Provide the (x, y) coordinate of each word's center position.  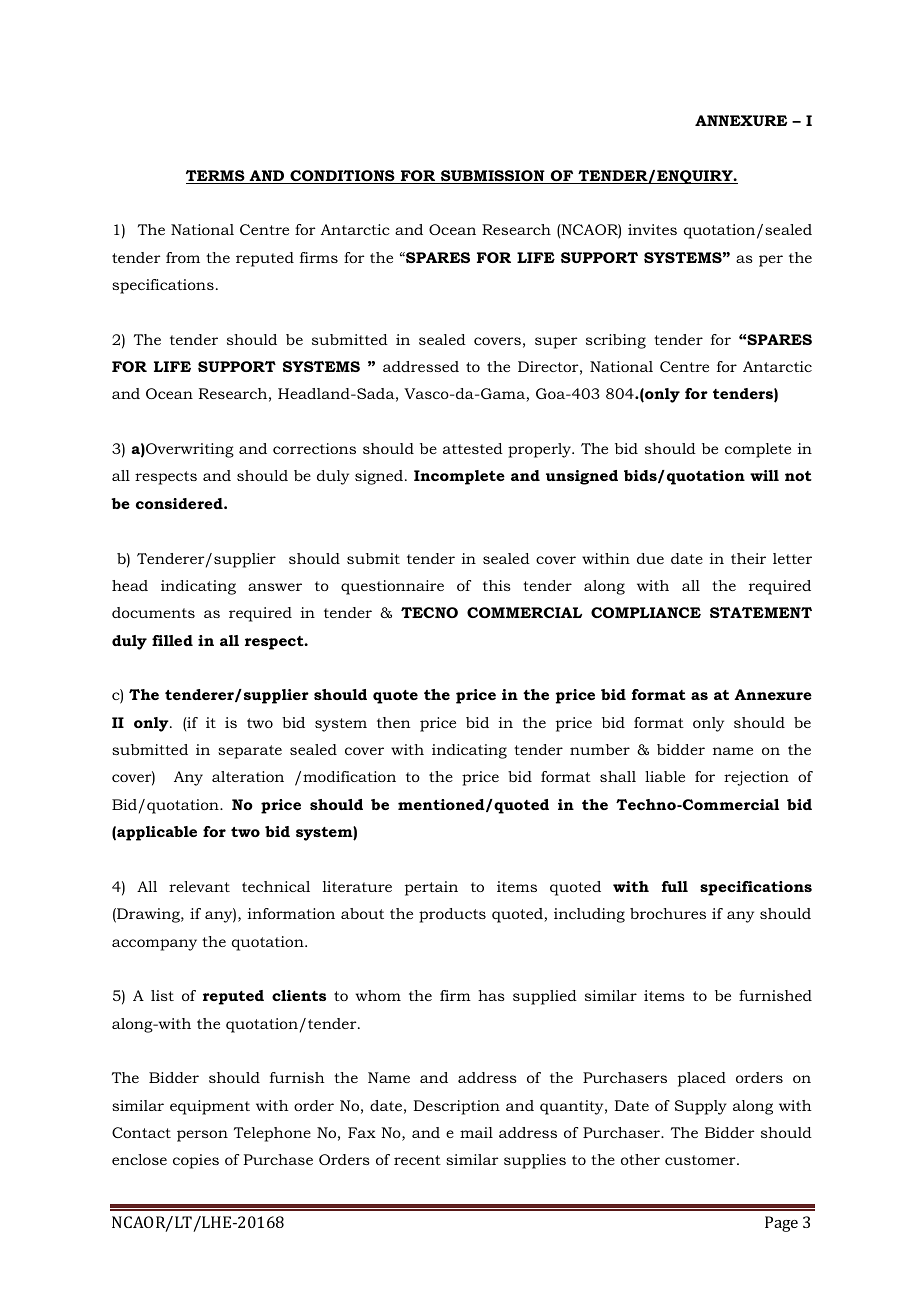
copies (196, 1161)
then (394, 722)
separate (250, 752)
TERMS (216, 177)
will (764, 475)
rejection (756, 778)
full (675, 886)
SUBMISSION (493, 177)
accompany (154, 945)
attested (473, 448)
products (452, 915)
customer (701, 1160)
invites (652, 229)
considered (180, 503)
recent (417, 1160)
